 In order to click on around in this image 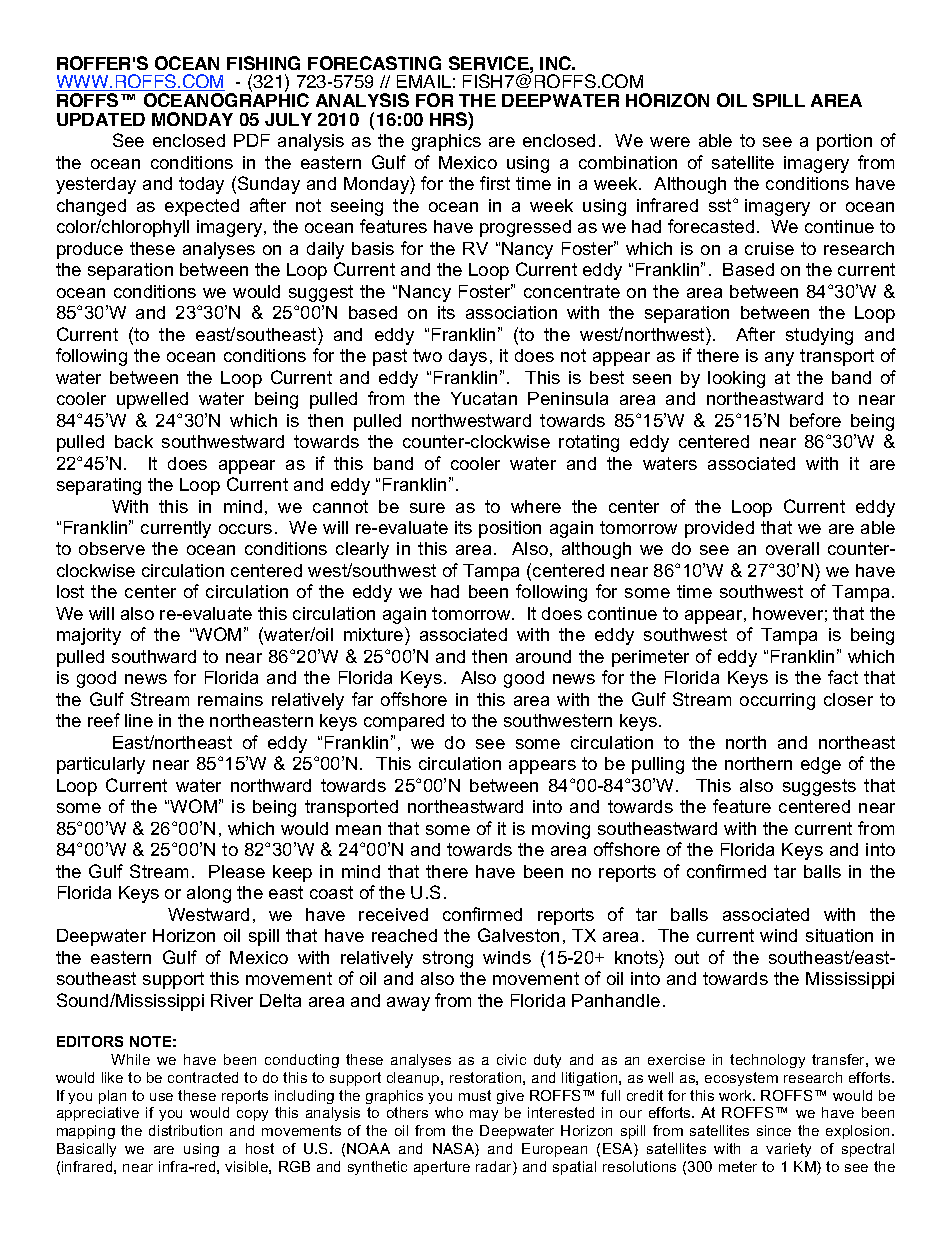, I will do `click(543, 656)`.
